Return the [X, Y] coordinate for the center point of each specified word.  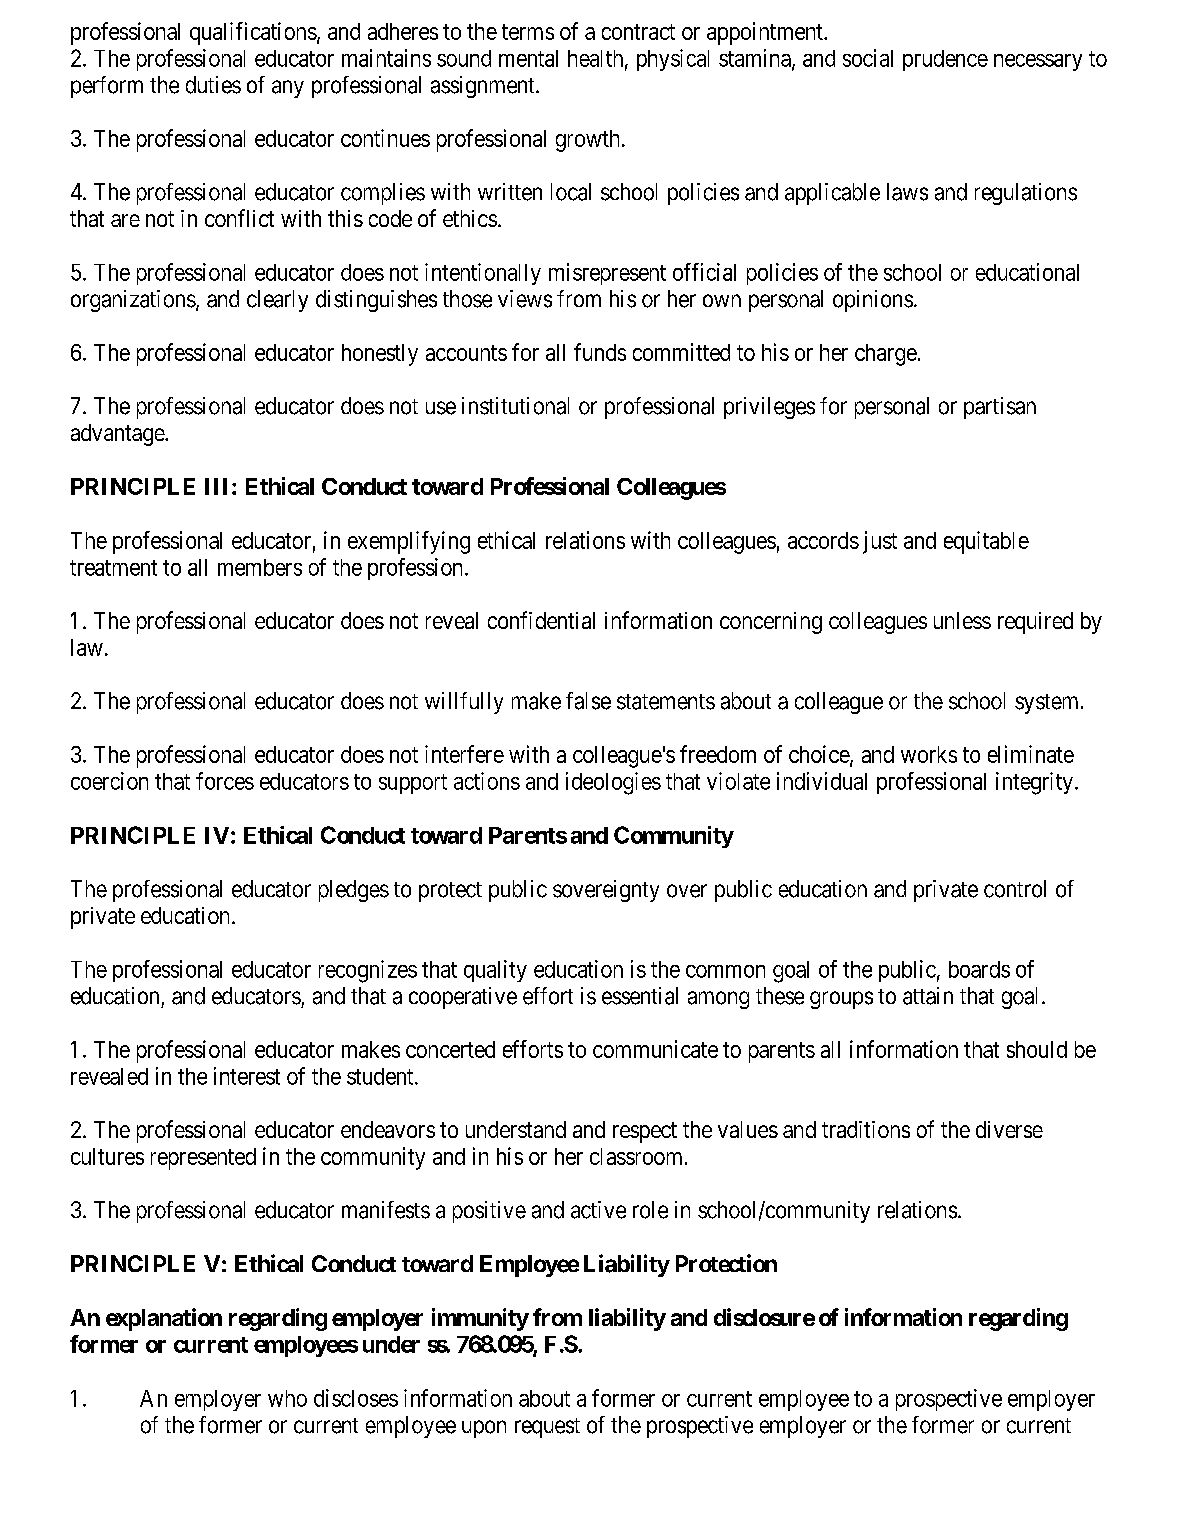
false [588, 701]
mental [528, 58]
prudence [945, 60]
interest [247, 1076]
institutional [515, 406]
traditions [866, 1129]
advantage [118, 435]
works [929, 754]
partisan [1000, 408]
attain [928, 996]
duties [213, 85]
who [287, 1398]
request [547, 1428]
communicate [655, 1049]
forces [225, 781]
